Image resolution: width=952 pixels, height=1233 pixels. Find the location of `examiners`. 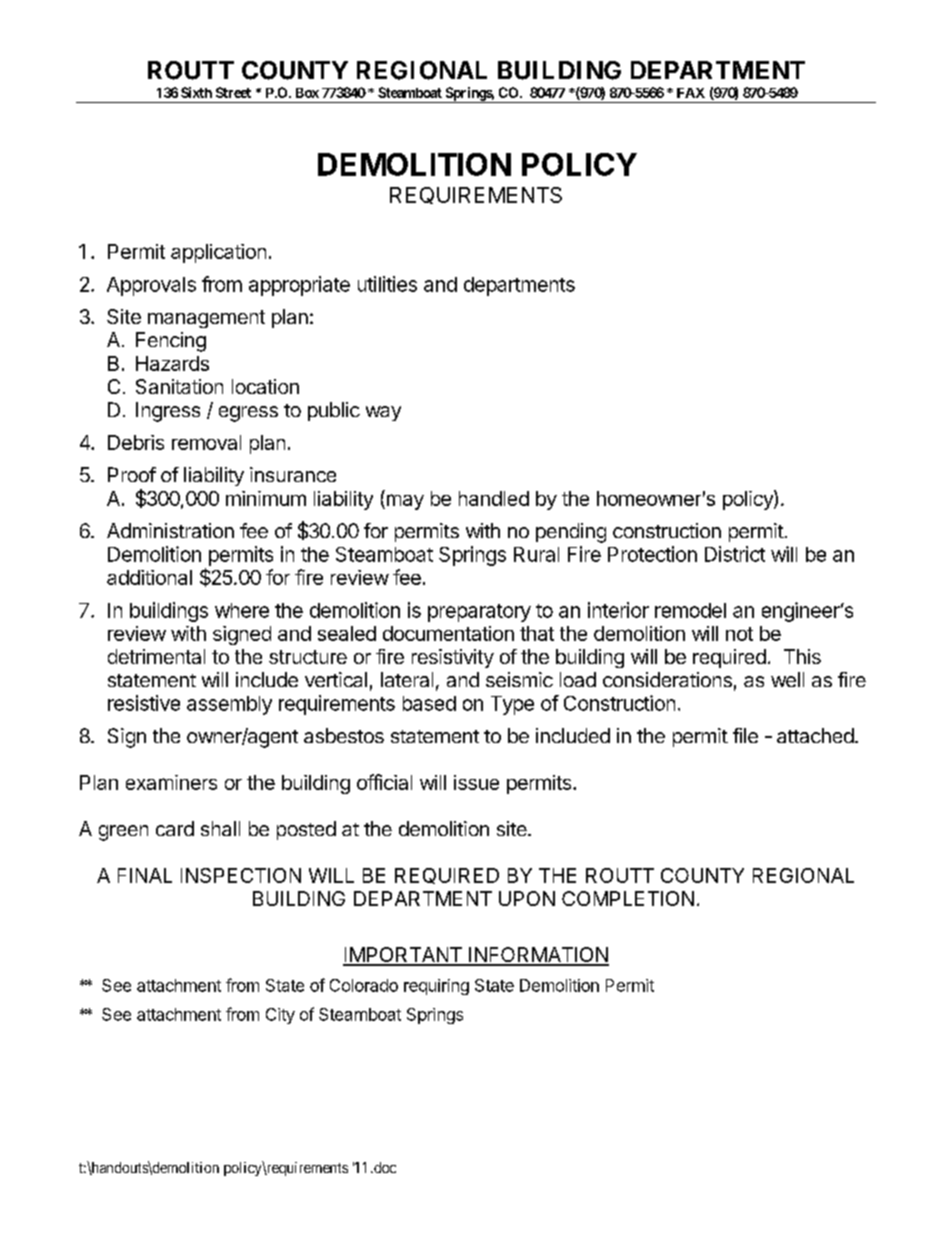

examiners is located at coordinates (171, 782).
